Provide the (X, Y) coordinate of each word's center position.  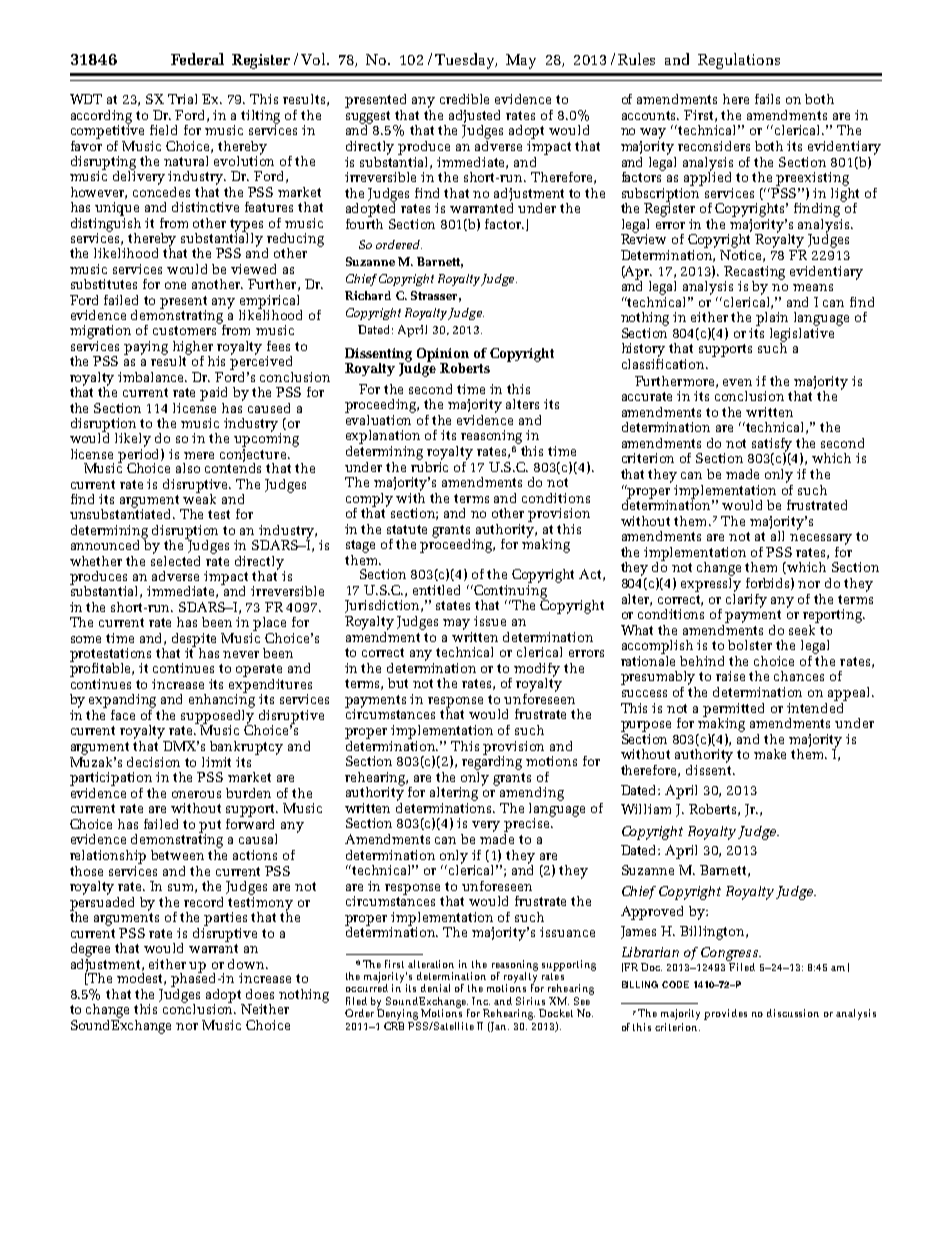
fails (767, 99)
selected (175, 559)
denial (435, 988)
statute (407, 529)
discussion (793, 1013)
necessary (821, 539)
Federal (197, 59)
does (260, 994)
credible (464, 99)
